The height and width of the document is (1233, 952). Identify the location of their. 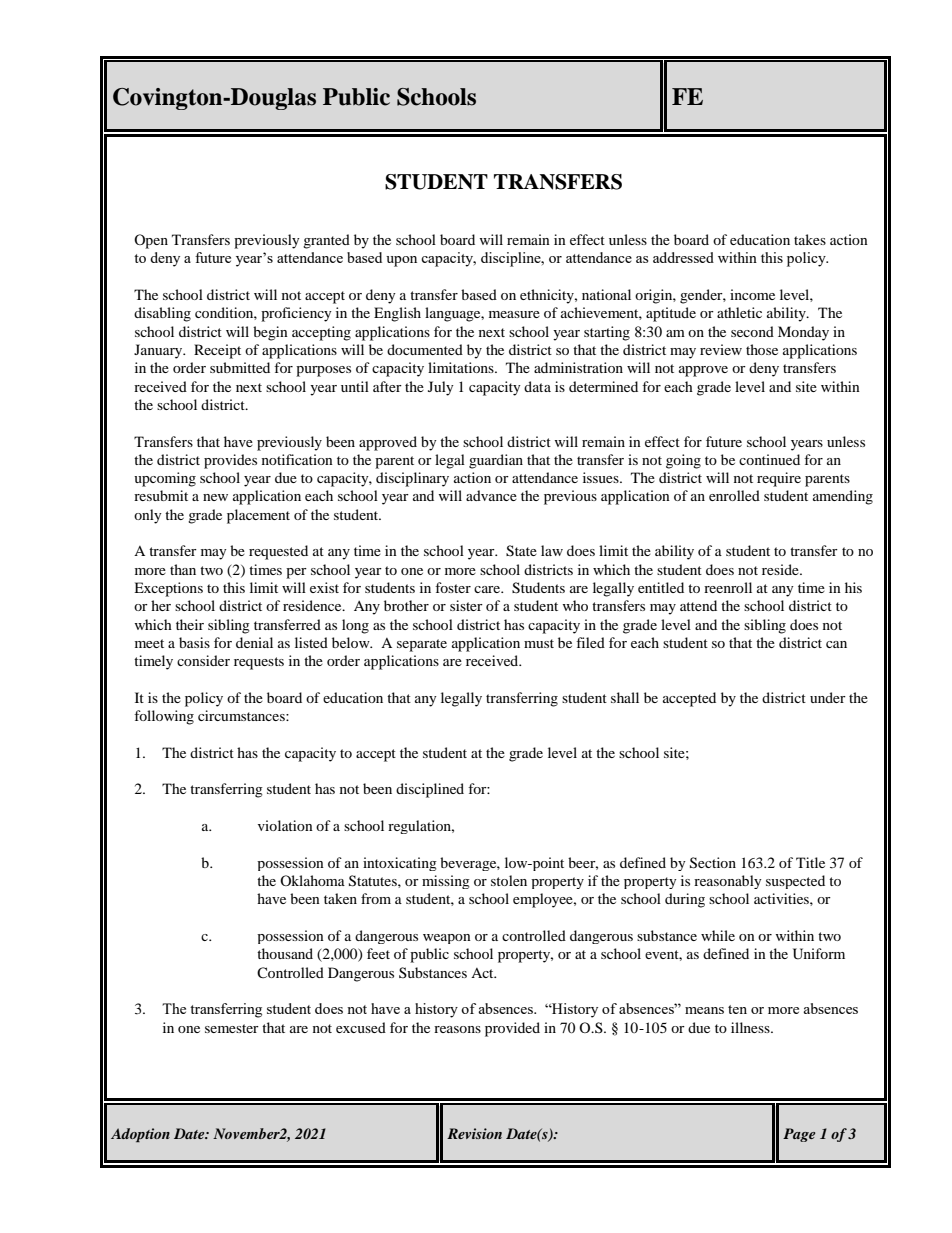
(190, 624).
